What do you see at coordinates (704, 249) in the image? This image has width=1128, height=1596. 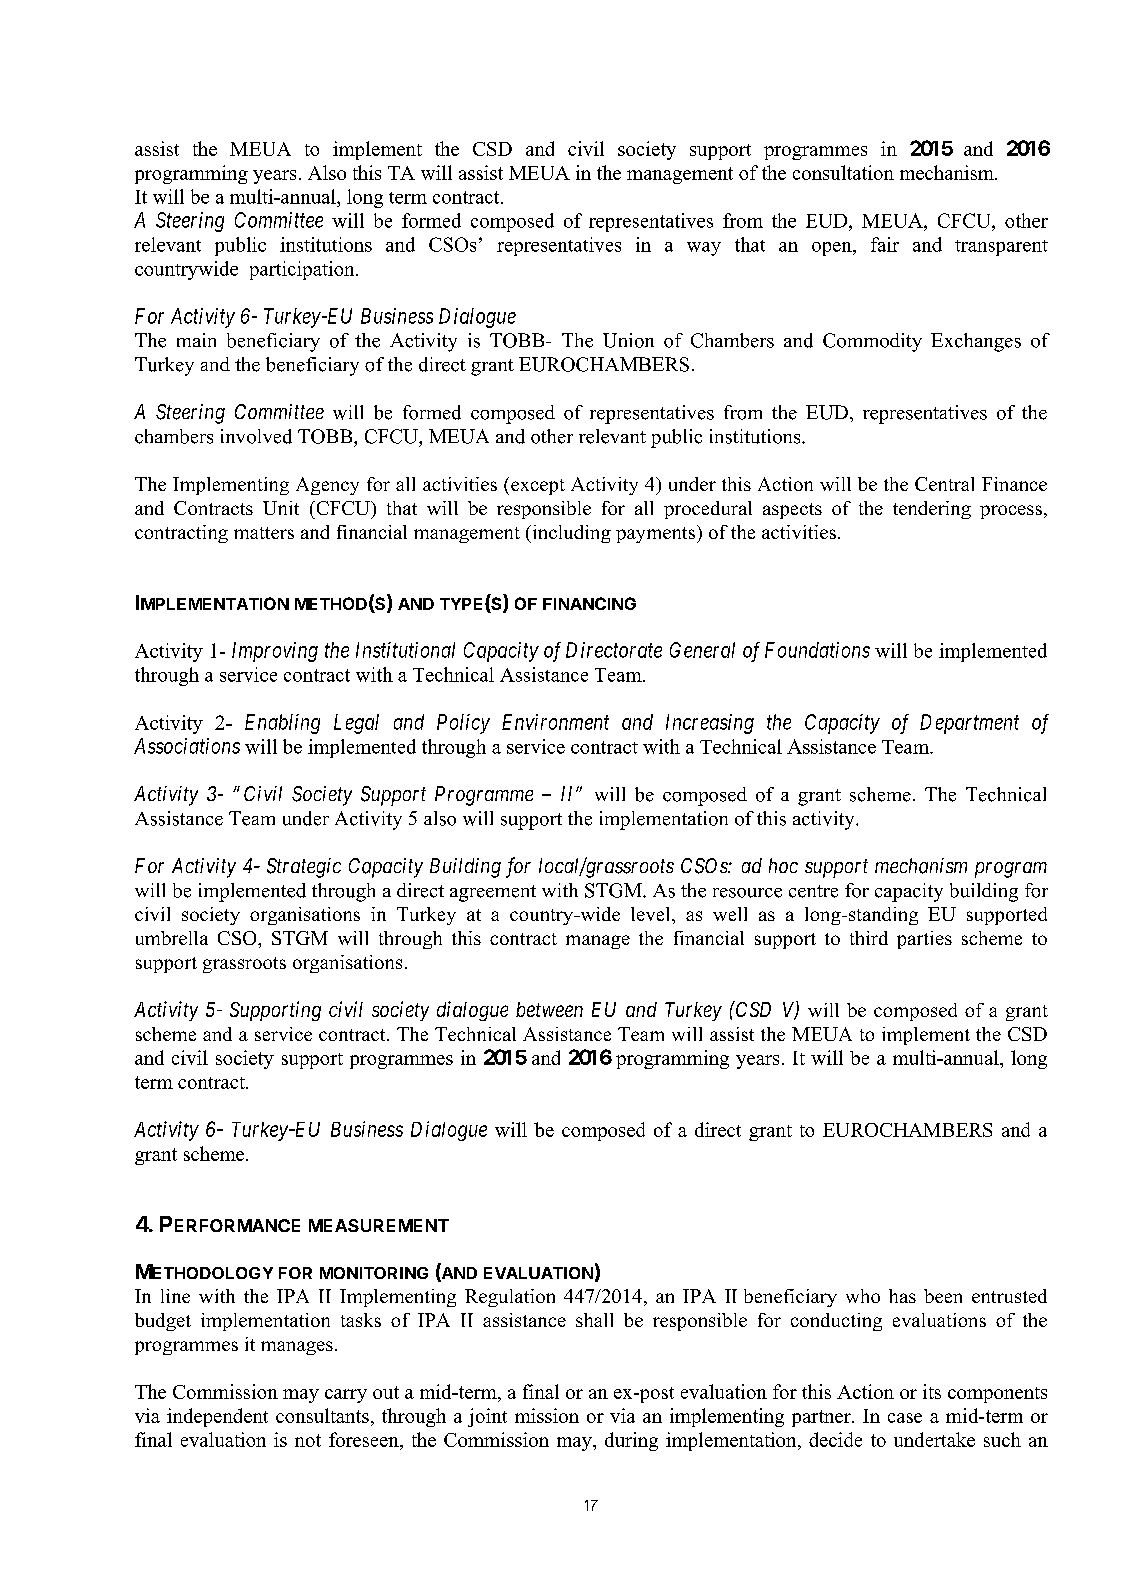 I see `way` at bounding box center [704, 249].
